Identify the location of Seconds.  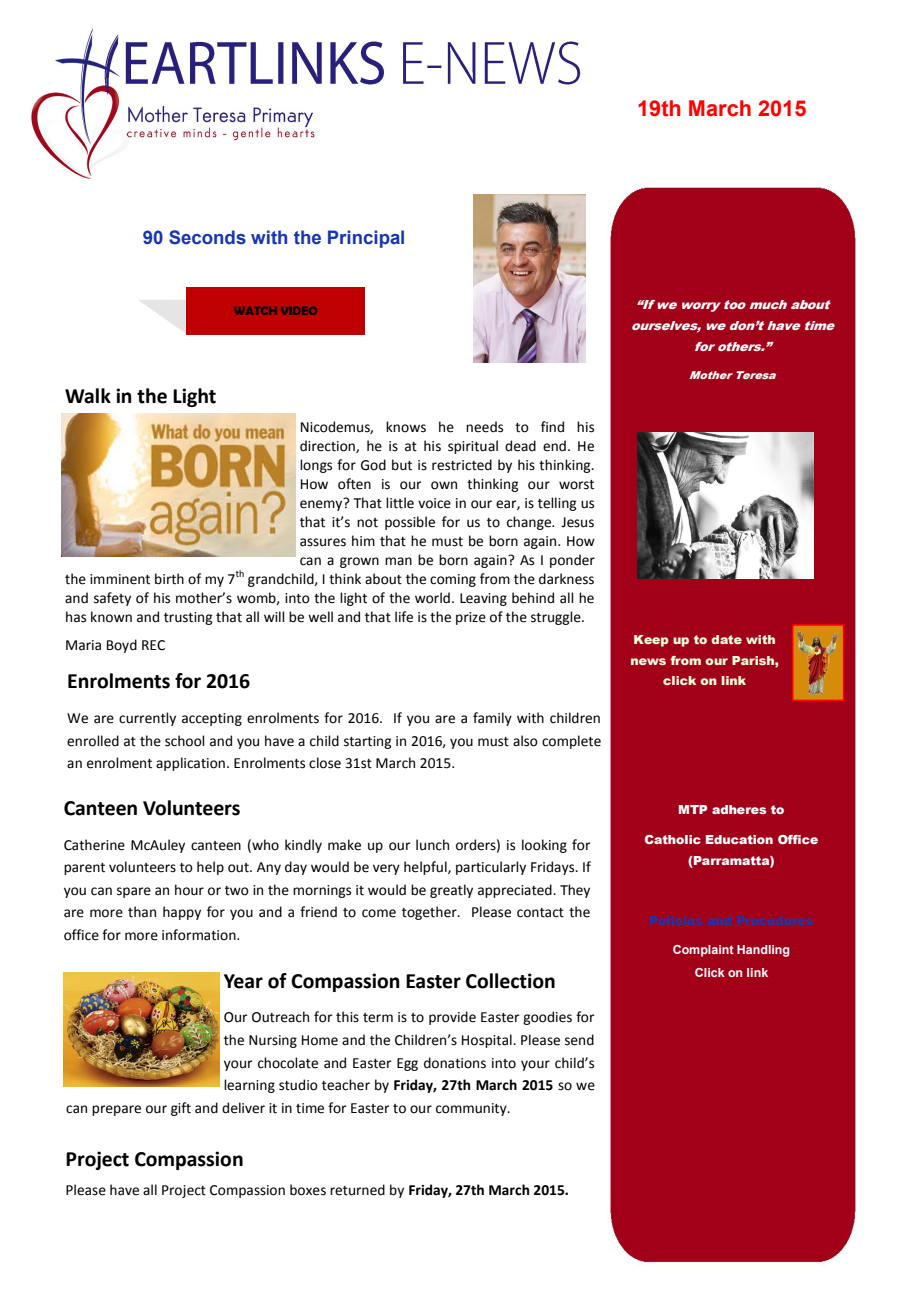
(207, 237).
